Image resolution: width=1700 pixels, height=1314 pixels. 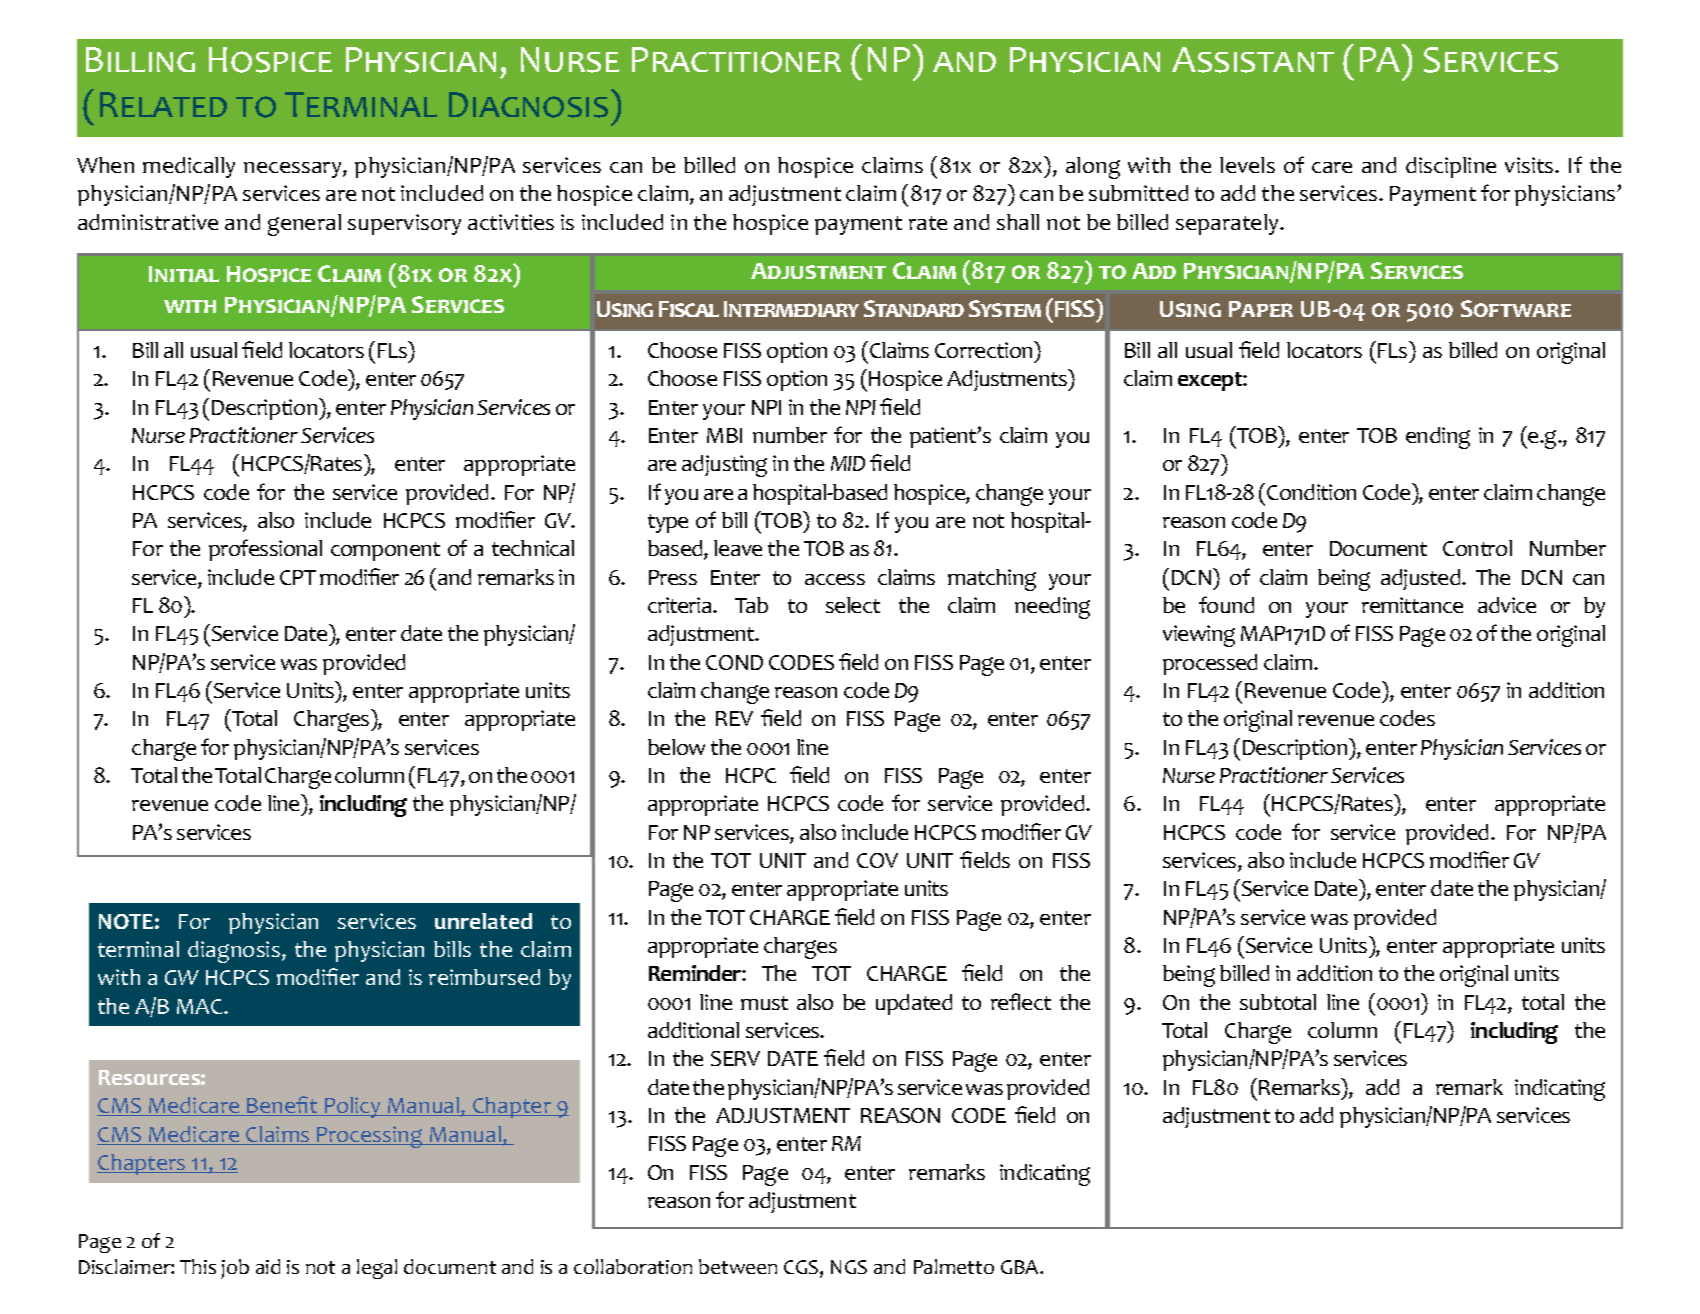 What do you see at coordinates (268, 1266) in the screenshot?
I see `aid` at bounding box center [268, 1266].
